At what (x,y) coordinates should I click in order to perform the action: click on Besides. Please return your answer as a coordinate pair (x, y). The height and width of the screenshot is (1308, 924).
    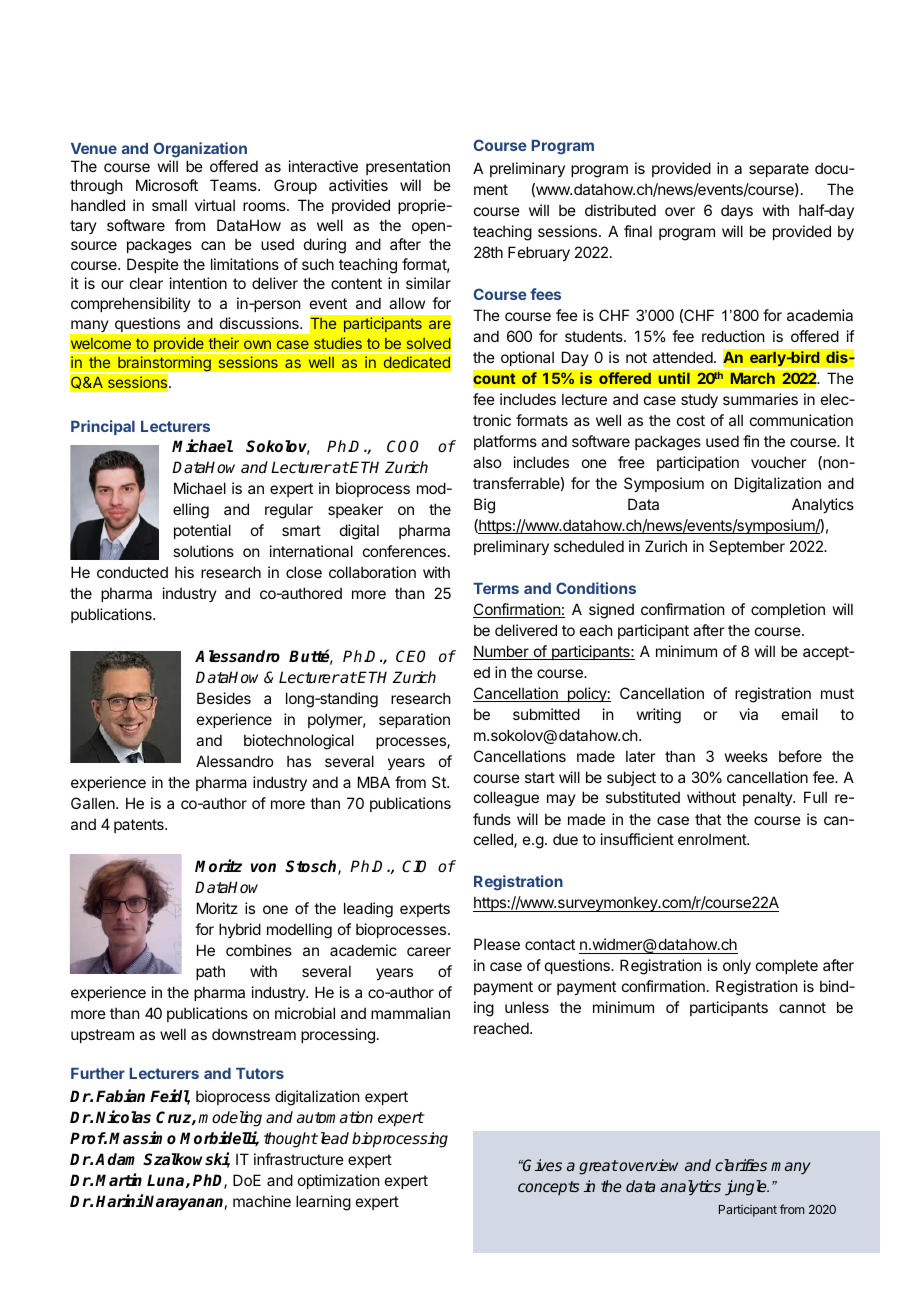
    Looking at the image, I should click on (224, 698).
